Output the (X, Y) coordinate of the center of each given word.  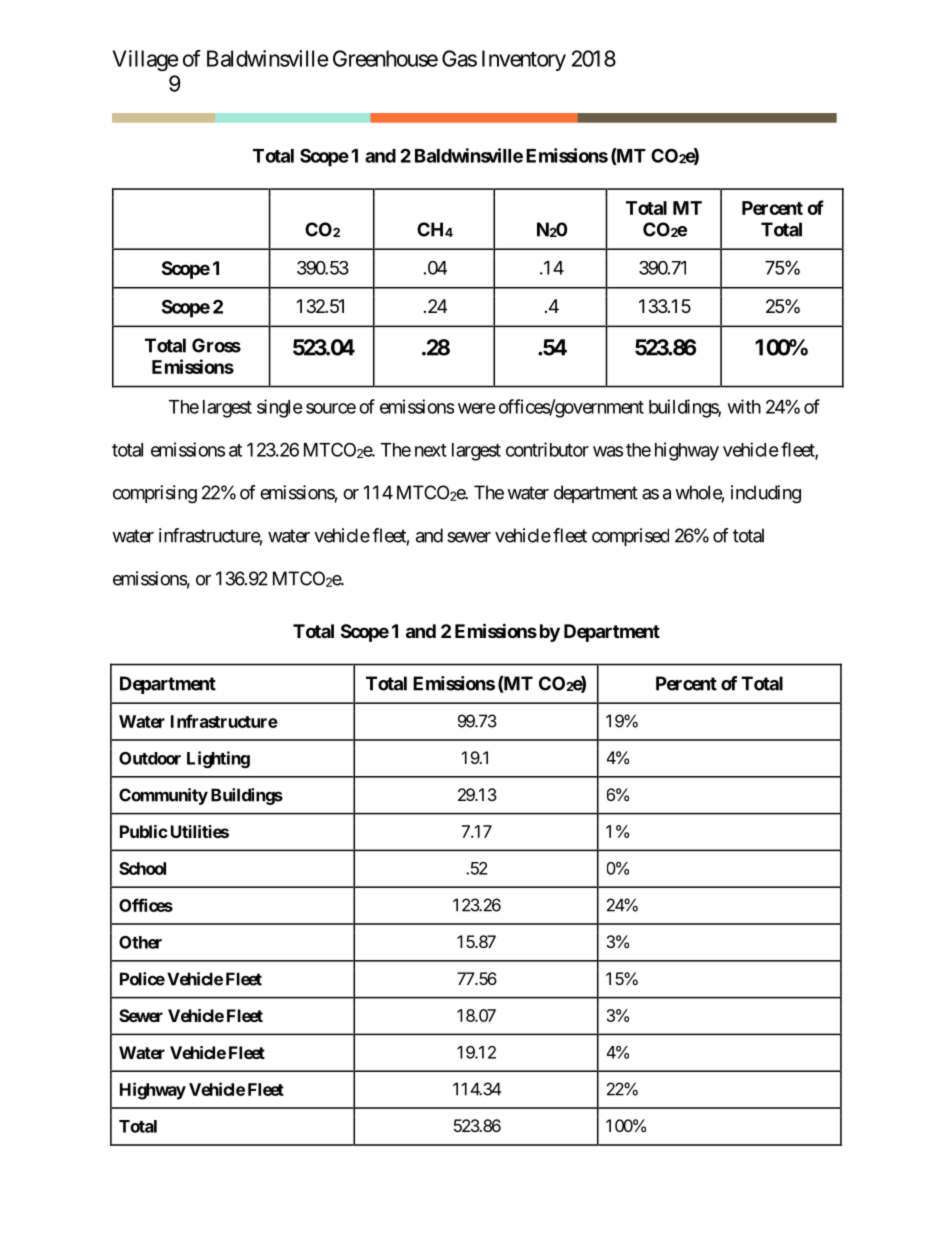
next (431, 450)
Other (140, 942)
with (744, 406)
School (142, 868)
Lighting (218, 759)
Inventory (524, 60)
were (477, 408)
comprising (155, 494)
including (766, 494)
